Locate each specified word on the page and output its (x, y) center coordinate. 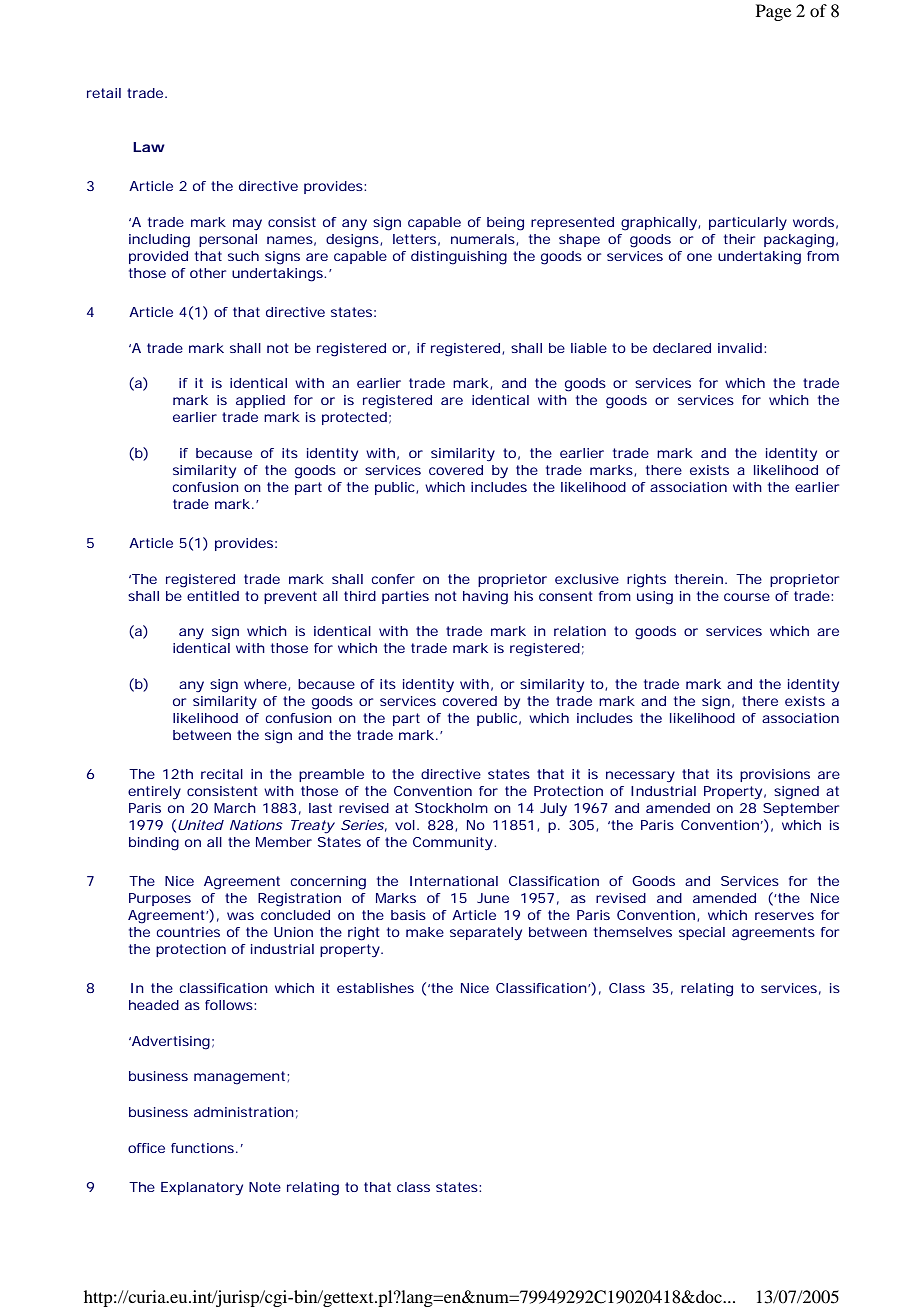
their (739, 239)
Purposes (160, 899)
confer (393, 579)
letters (414, 239)
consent (565, 596)
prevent (290, 597)
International (454, 881)
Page (773, 12)
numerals (483, 239)
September (801, 809)
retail (104, 93)
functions (202, 1148)
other (208, 273)
